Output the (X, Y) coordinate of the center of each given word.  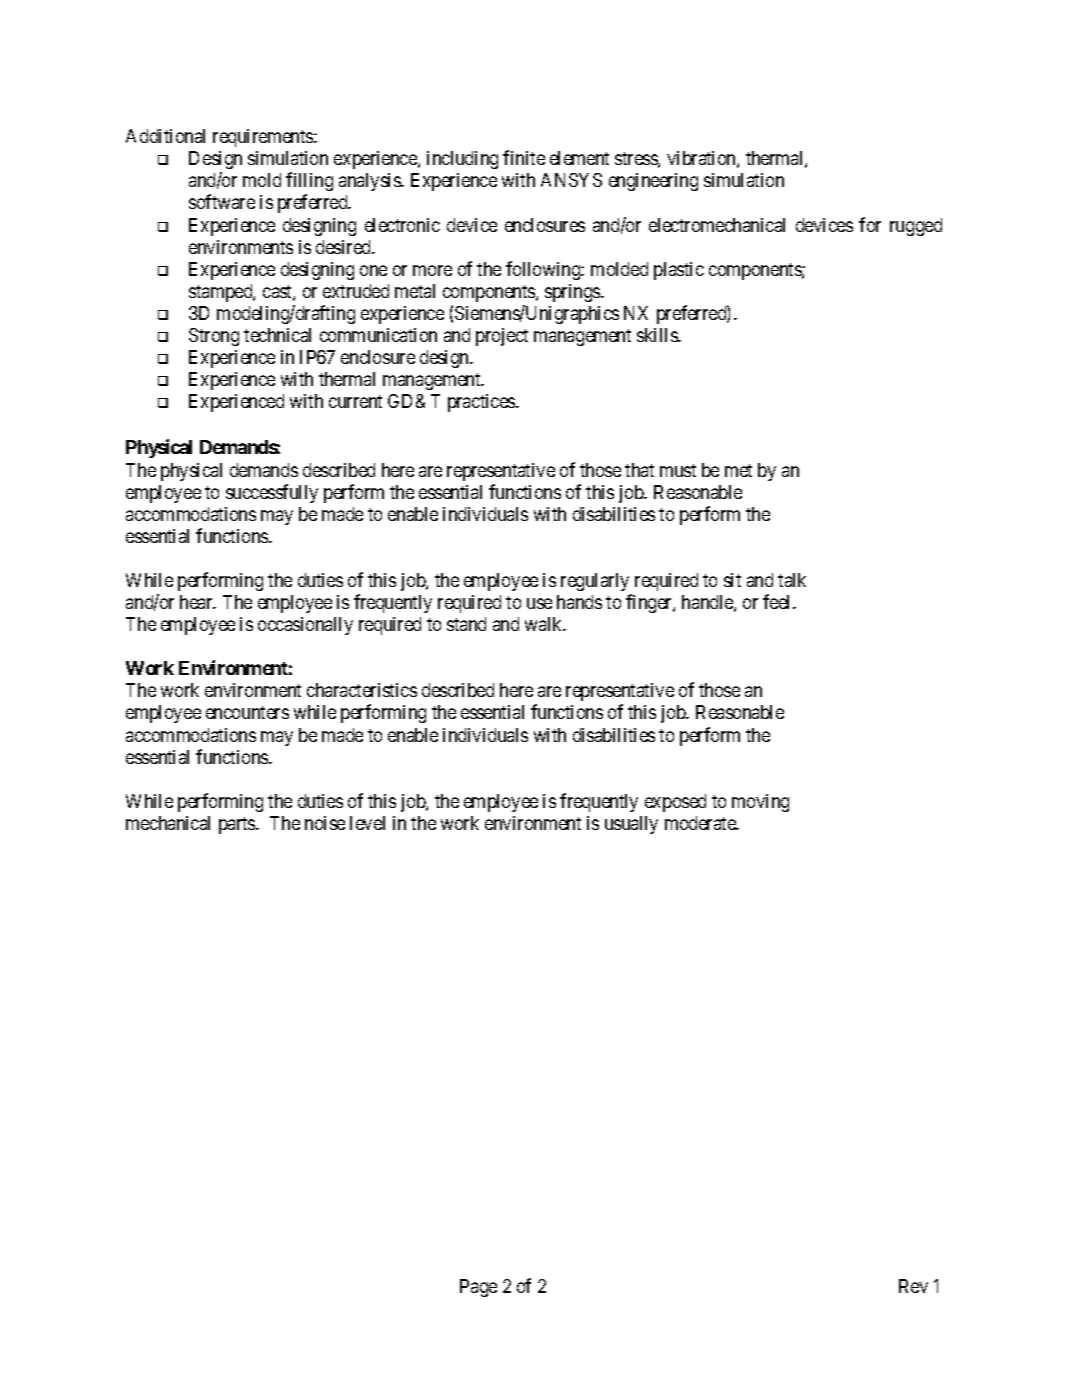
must (678, 470)
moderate (701, 823)
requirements (264, 138)
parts (238, 825)
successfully (272, 493)
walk (545, 624)
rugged (916, 227)
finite (524, 157)
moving (760, 803)
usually (631, 825)
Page (478, 1288)
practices (482, 403)
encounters (247, 712)
